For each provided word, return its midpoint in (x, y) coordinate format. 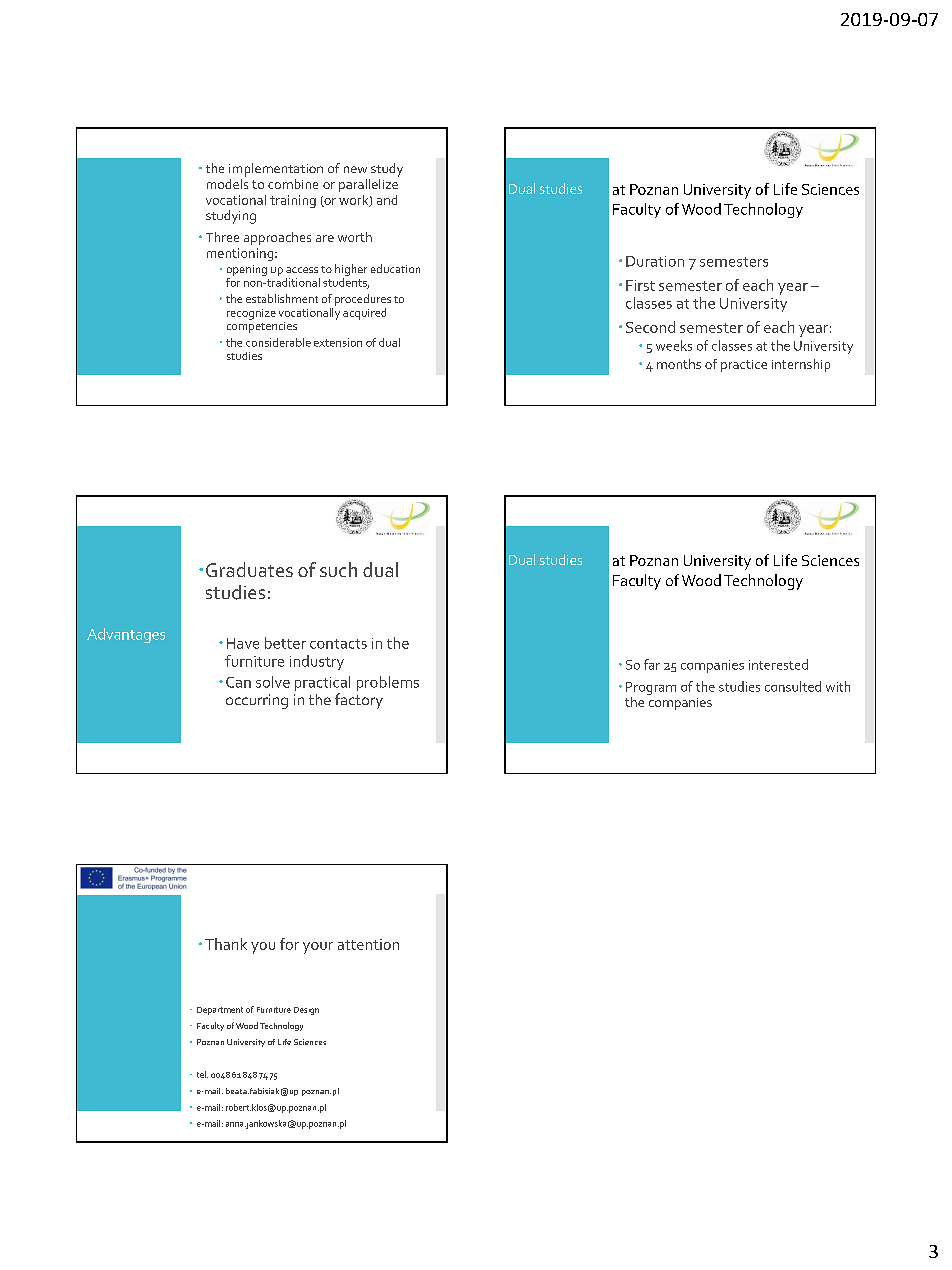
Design (306, 1011)
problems (388, 683)
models (227, 182)
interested (778, 664)
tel (202, 1074)
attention (368, 944)
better (285, 643)
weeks (674, 345)
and (387, 200)
